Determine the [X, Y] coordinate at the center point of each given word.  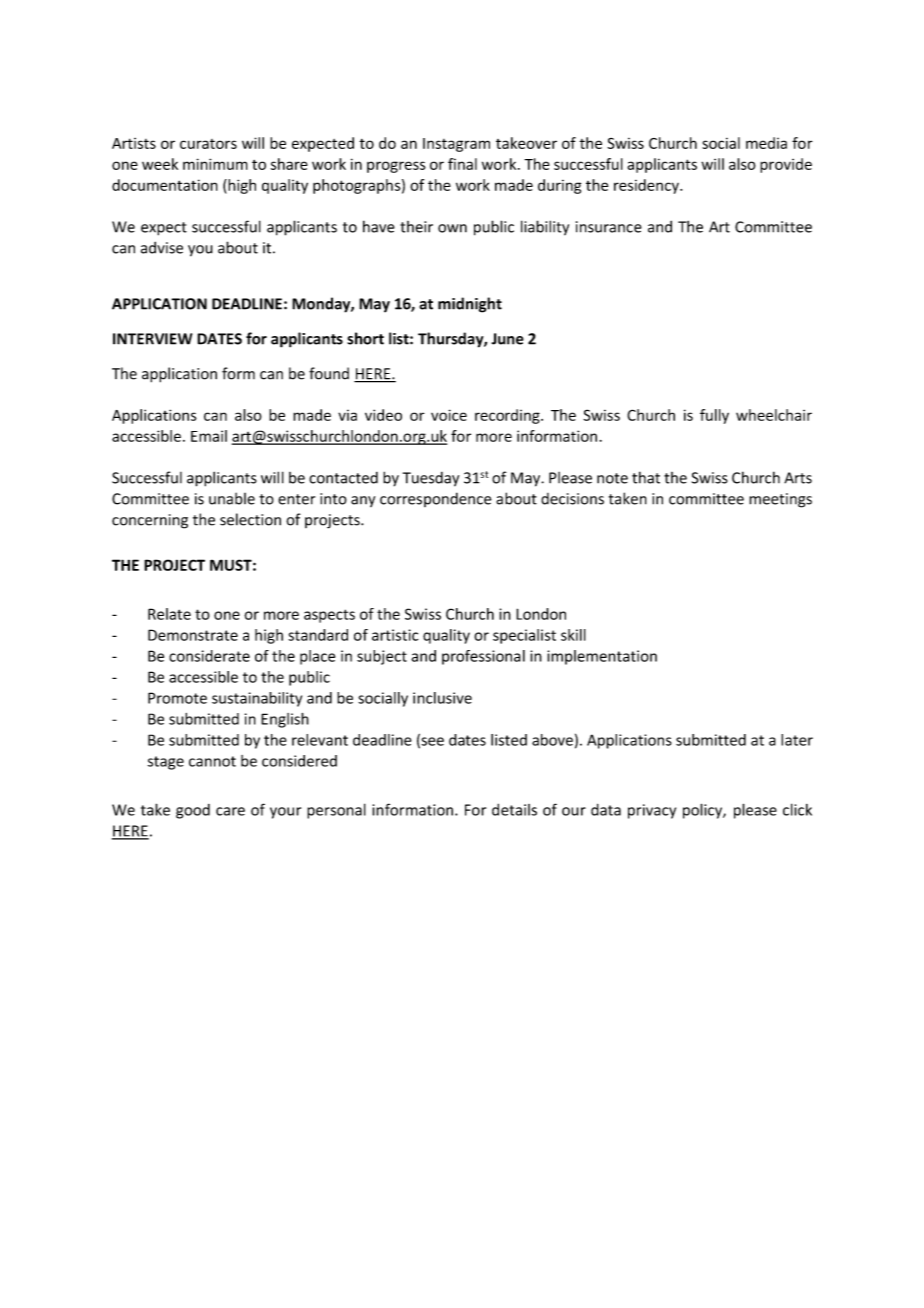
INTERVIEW [153, 339]
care [230, 811]
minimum [215, 164]
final [462, 164]
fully [714, 416]
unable [232, 498]
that [646, 477]
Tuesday [431, 479]
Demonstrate [193, 635]
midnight [470, 305]
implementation [602, 657]
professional [483, 657]
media [766, 143]
